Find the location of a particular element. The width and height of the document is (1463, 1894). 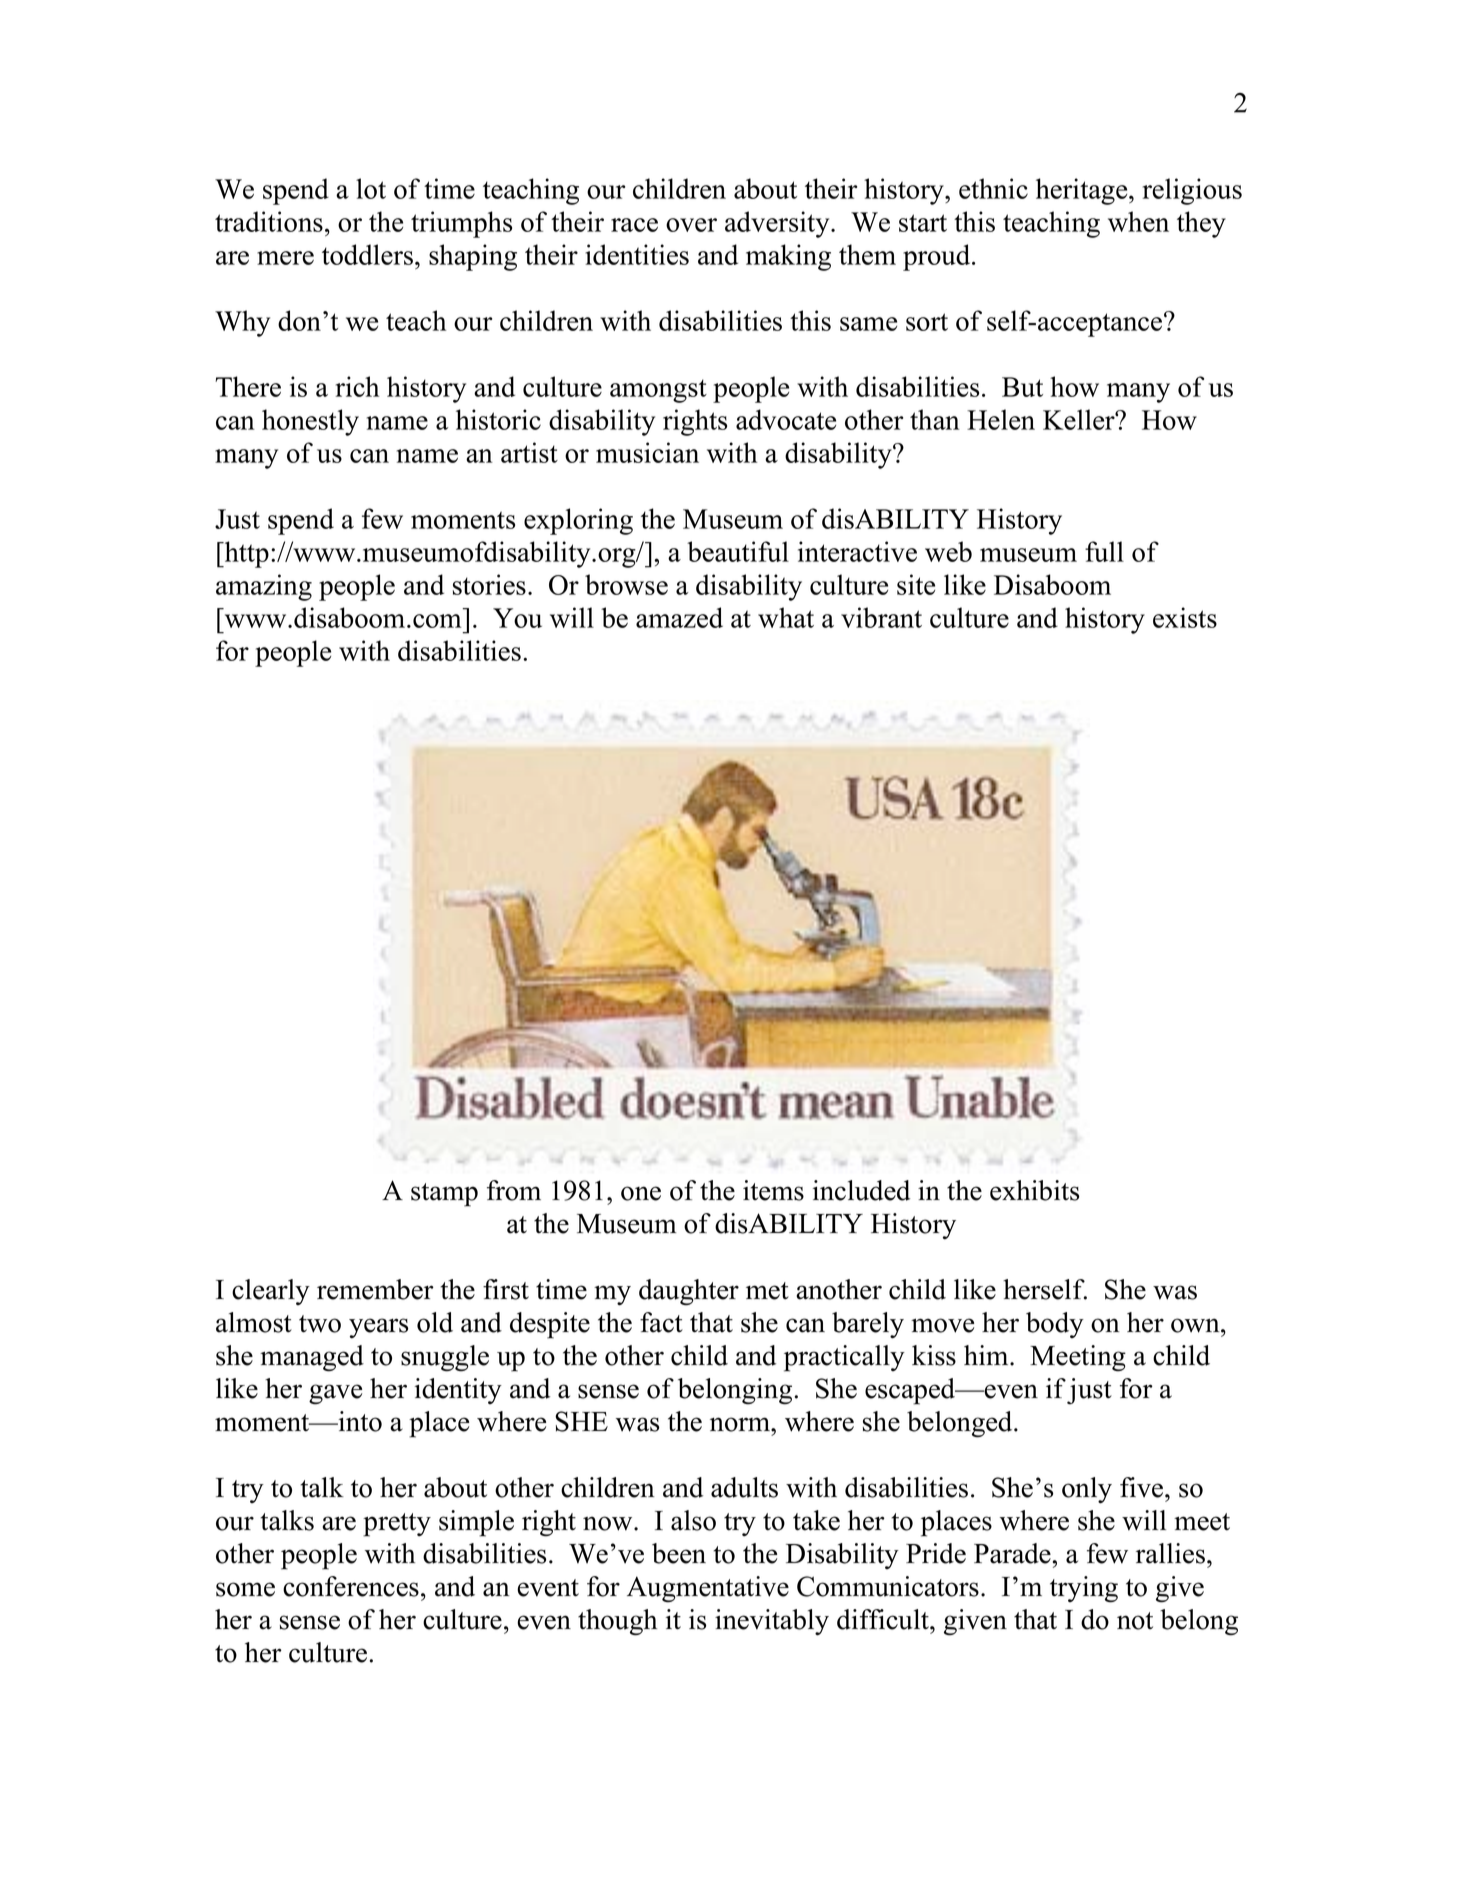

toddlers is located at coordinates (367, 254).
